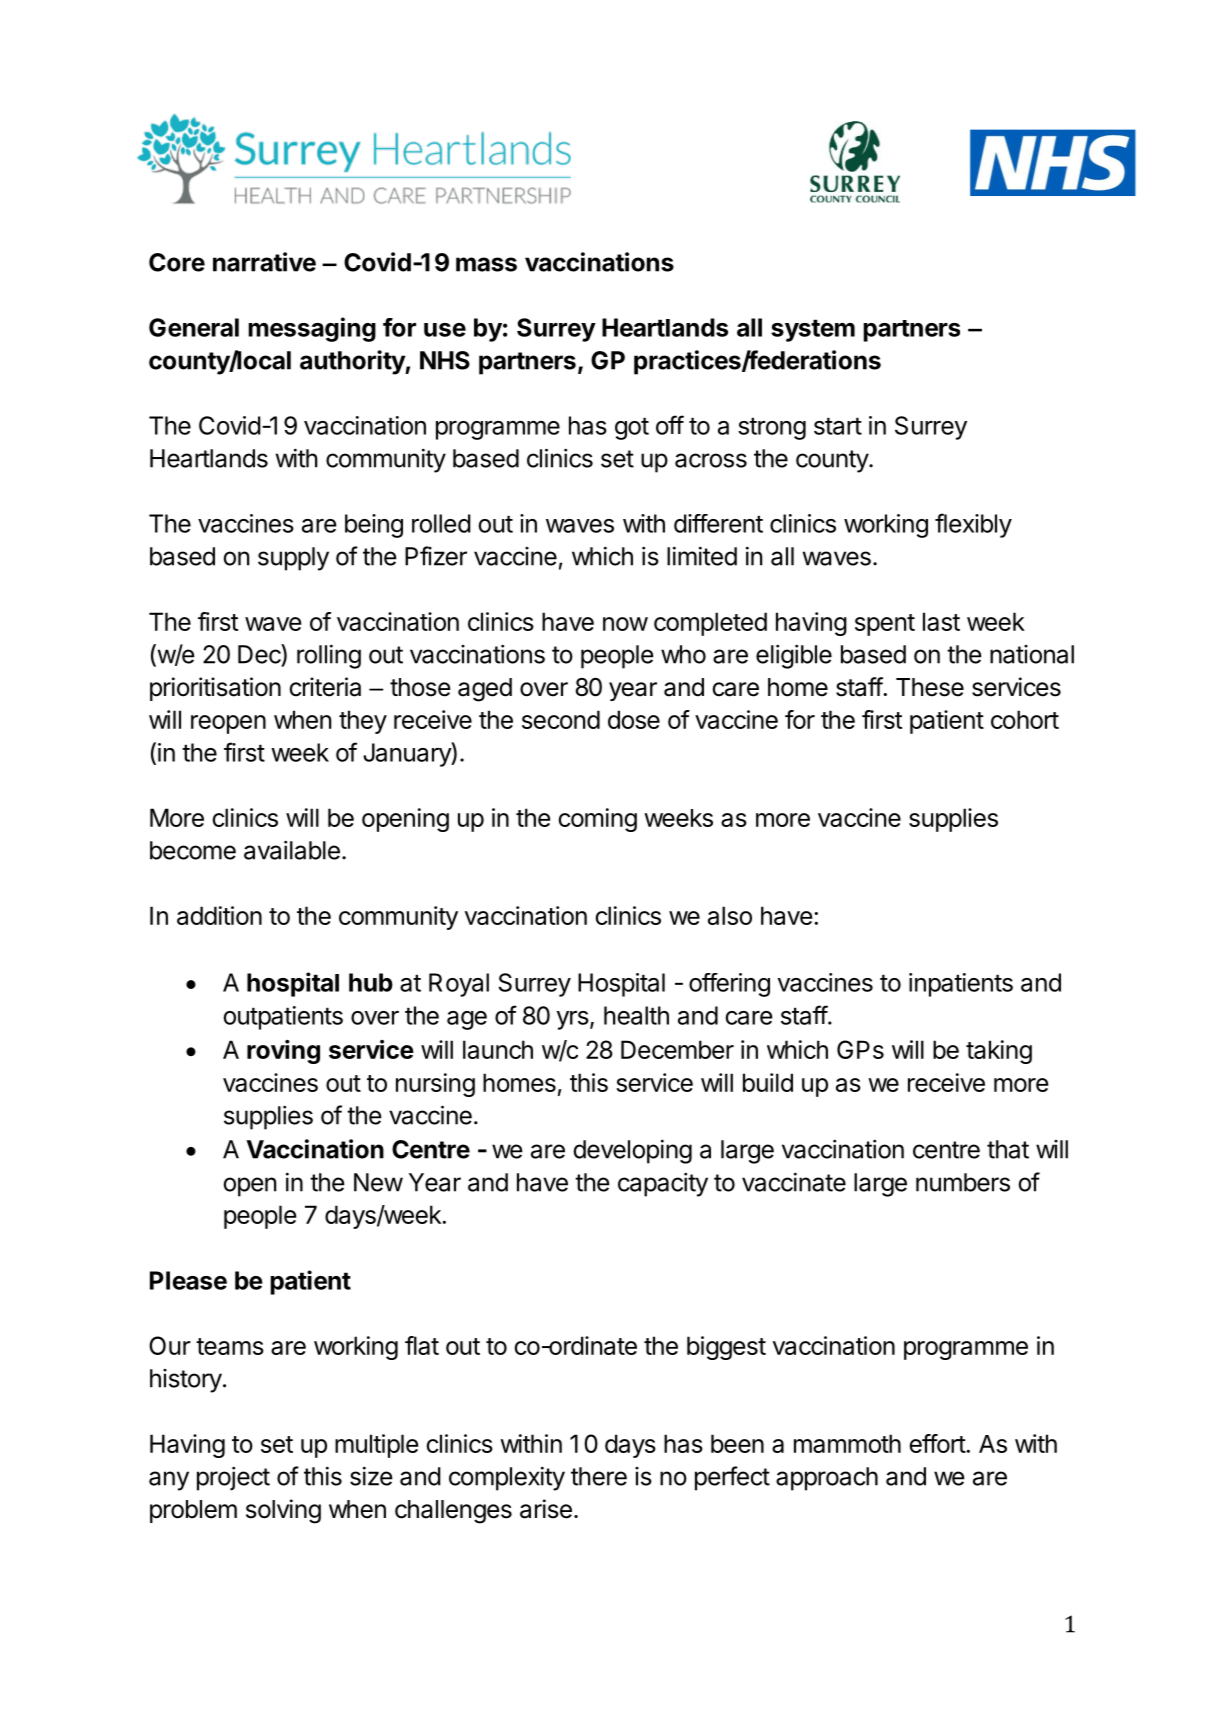 Image resolution: width=1225 pixels, height=1734 pixels. I want to click on narrative, so click(264, 262).
